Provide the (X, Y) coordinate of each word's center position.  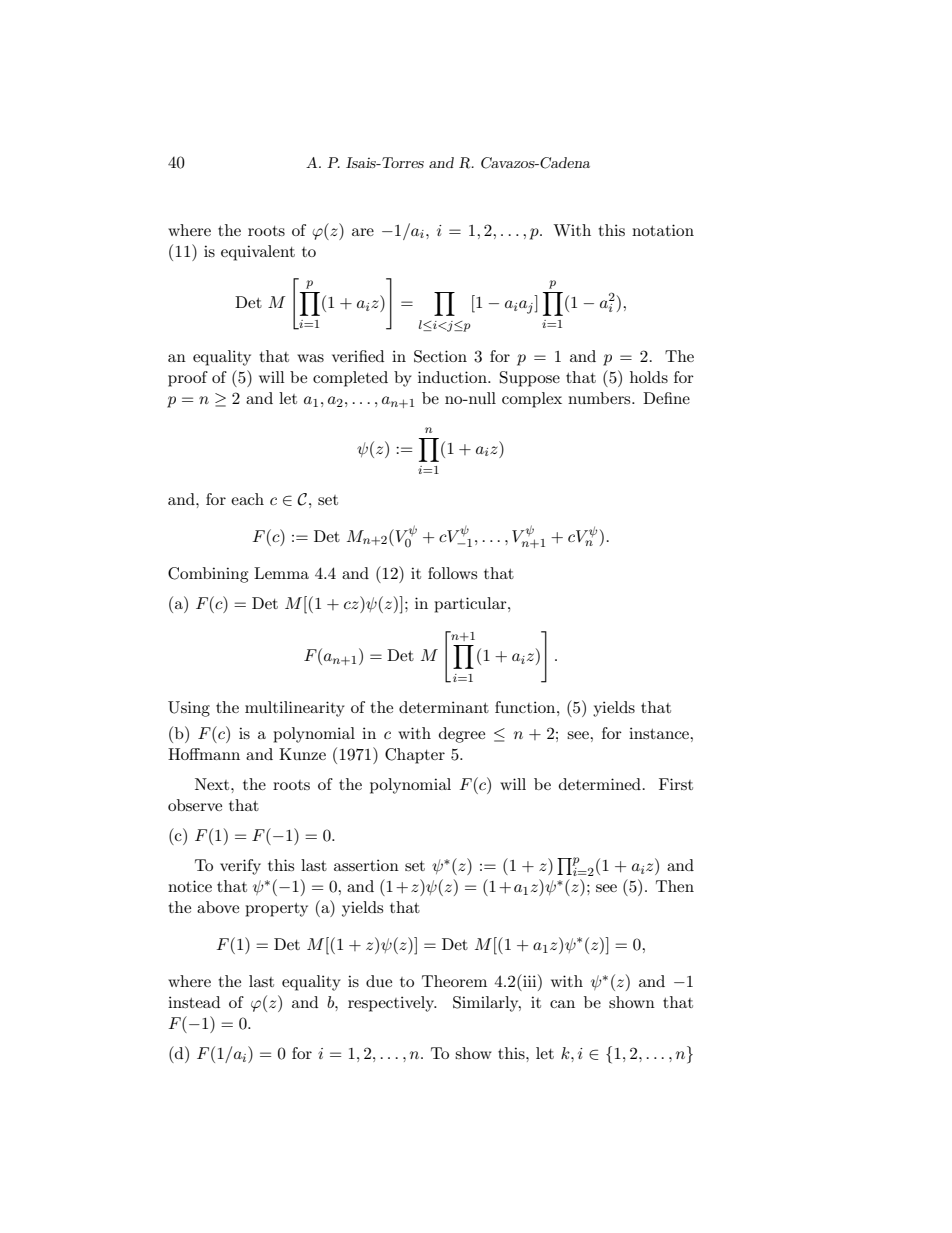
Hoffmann (204, 754)
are (363, 232)
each (247, 499)
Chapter (415, 756)
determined (600, 784)
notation (663, 230)
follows (452, 573)
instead (194, 1002)
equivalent (258, 253)
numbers (600, 398)
